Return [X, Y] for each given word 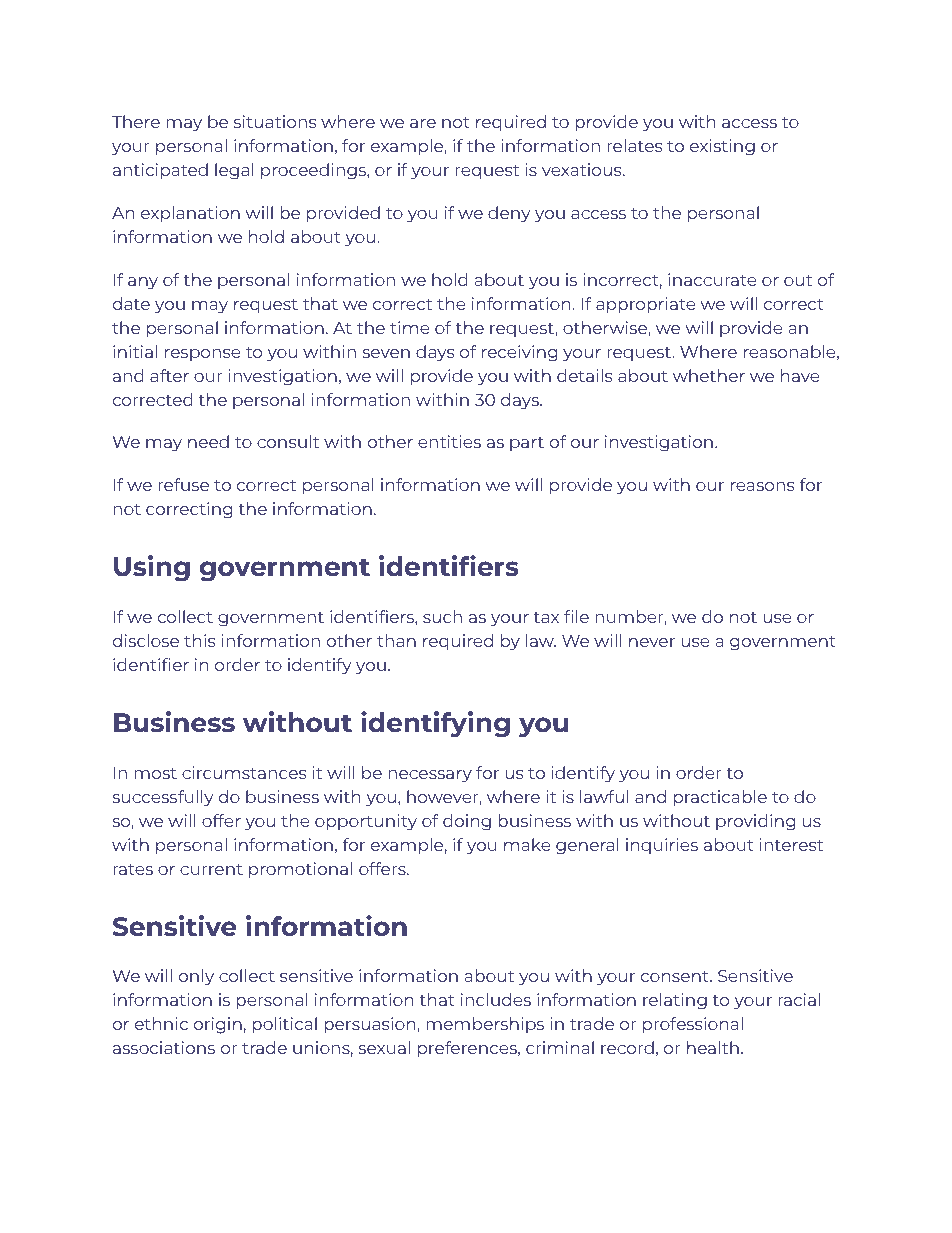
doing [467, 822]
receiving [520, 353]
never [652, 642]
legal [234, 171]
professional [693, 1025]
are [423, 123]
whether [709, 375]
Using [152, 568]
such [442, 616]
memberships [485, 1025]
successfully [163, 798]
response [203, 355]
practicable [720, 798]
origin [218, 1025]
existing [722, 147]
